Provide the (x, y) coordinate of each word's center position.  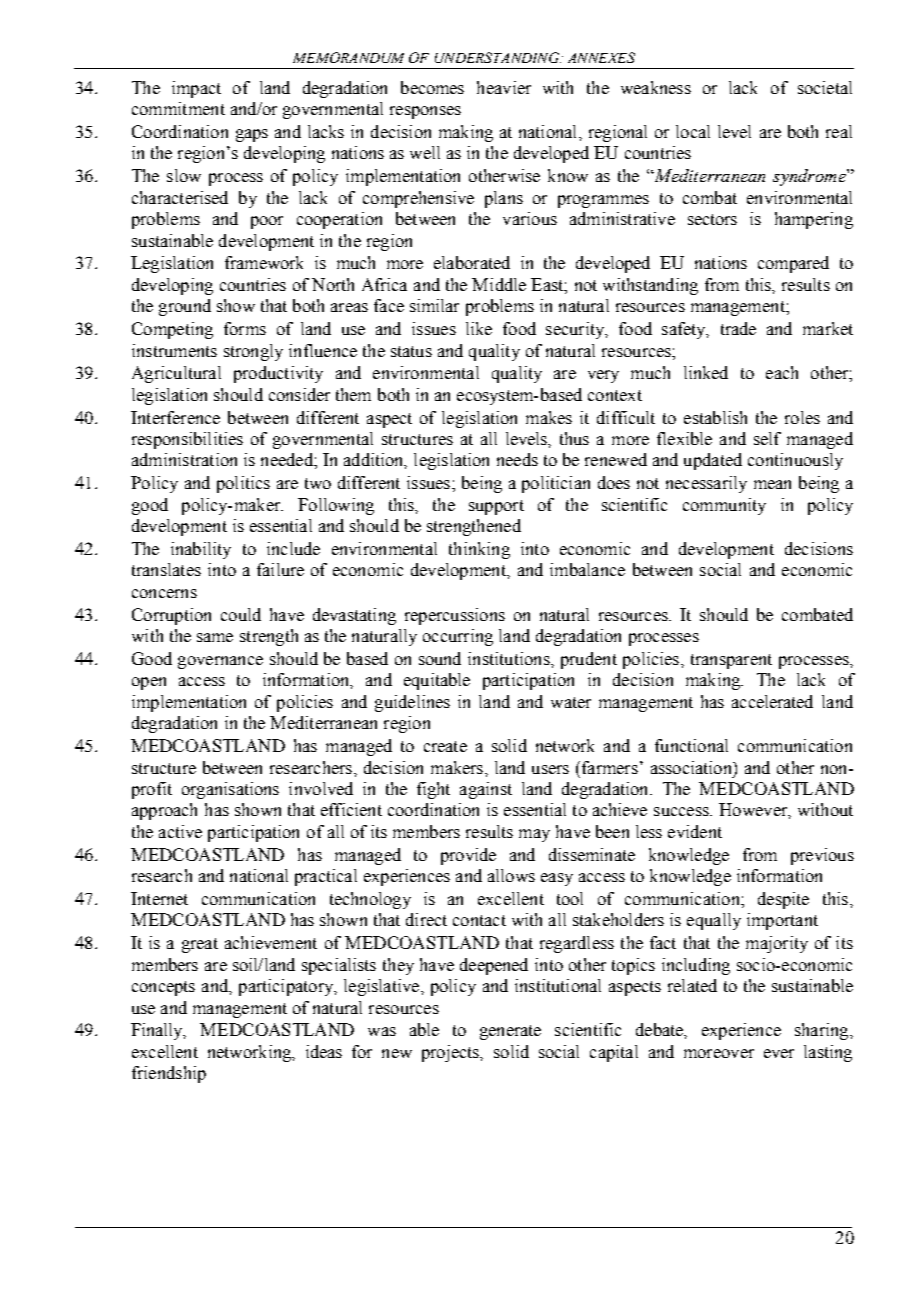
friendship (169, 1074)
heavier (504, 87)
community (724, 506)
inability (201, 550)
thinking (479, 550)
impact (196, 89)
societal (825, 87)
